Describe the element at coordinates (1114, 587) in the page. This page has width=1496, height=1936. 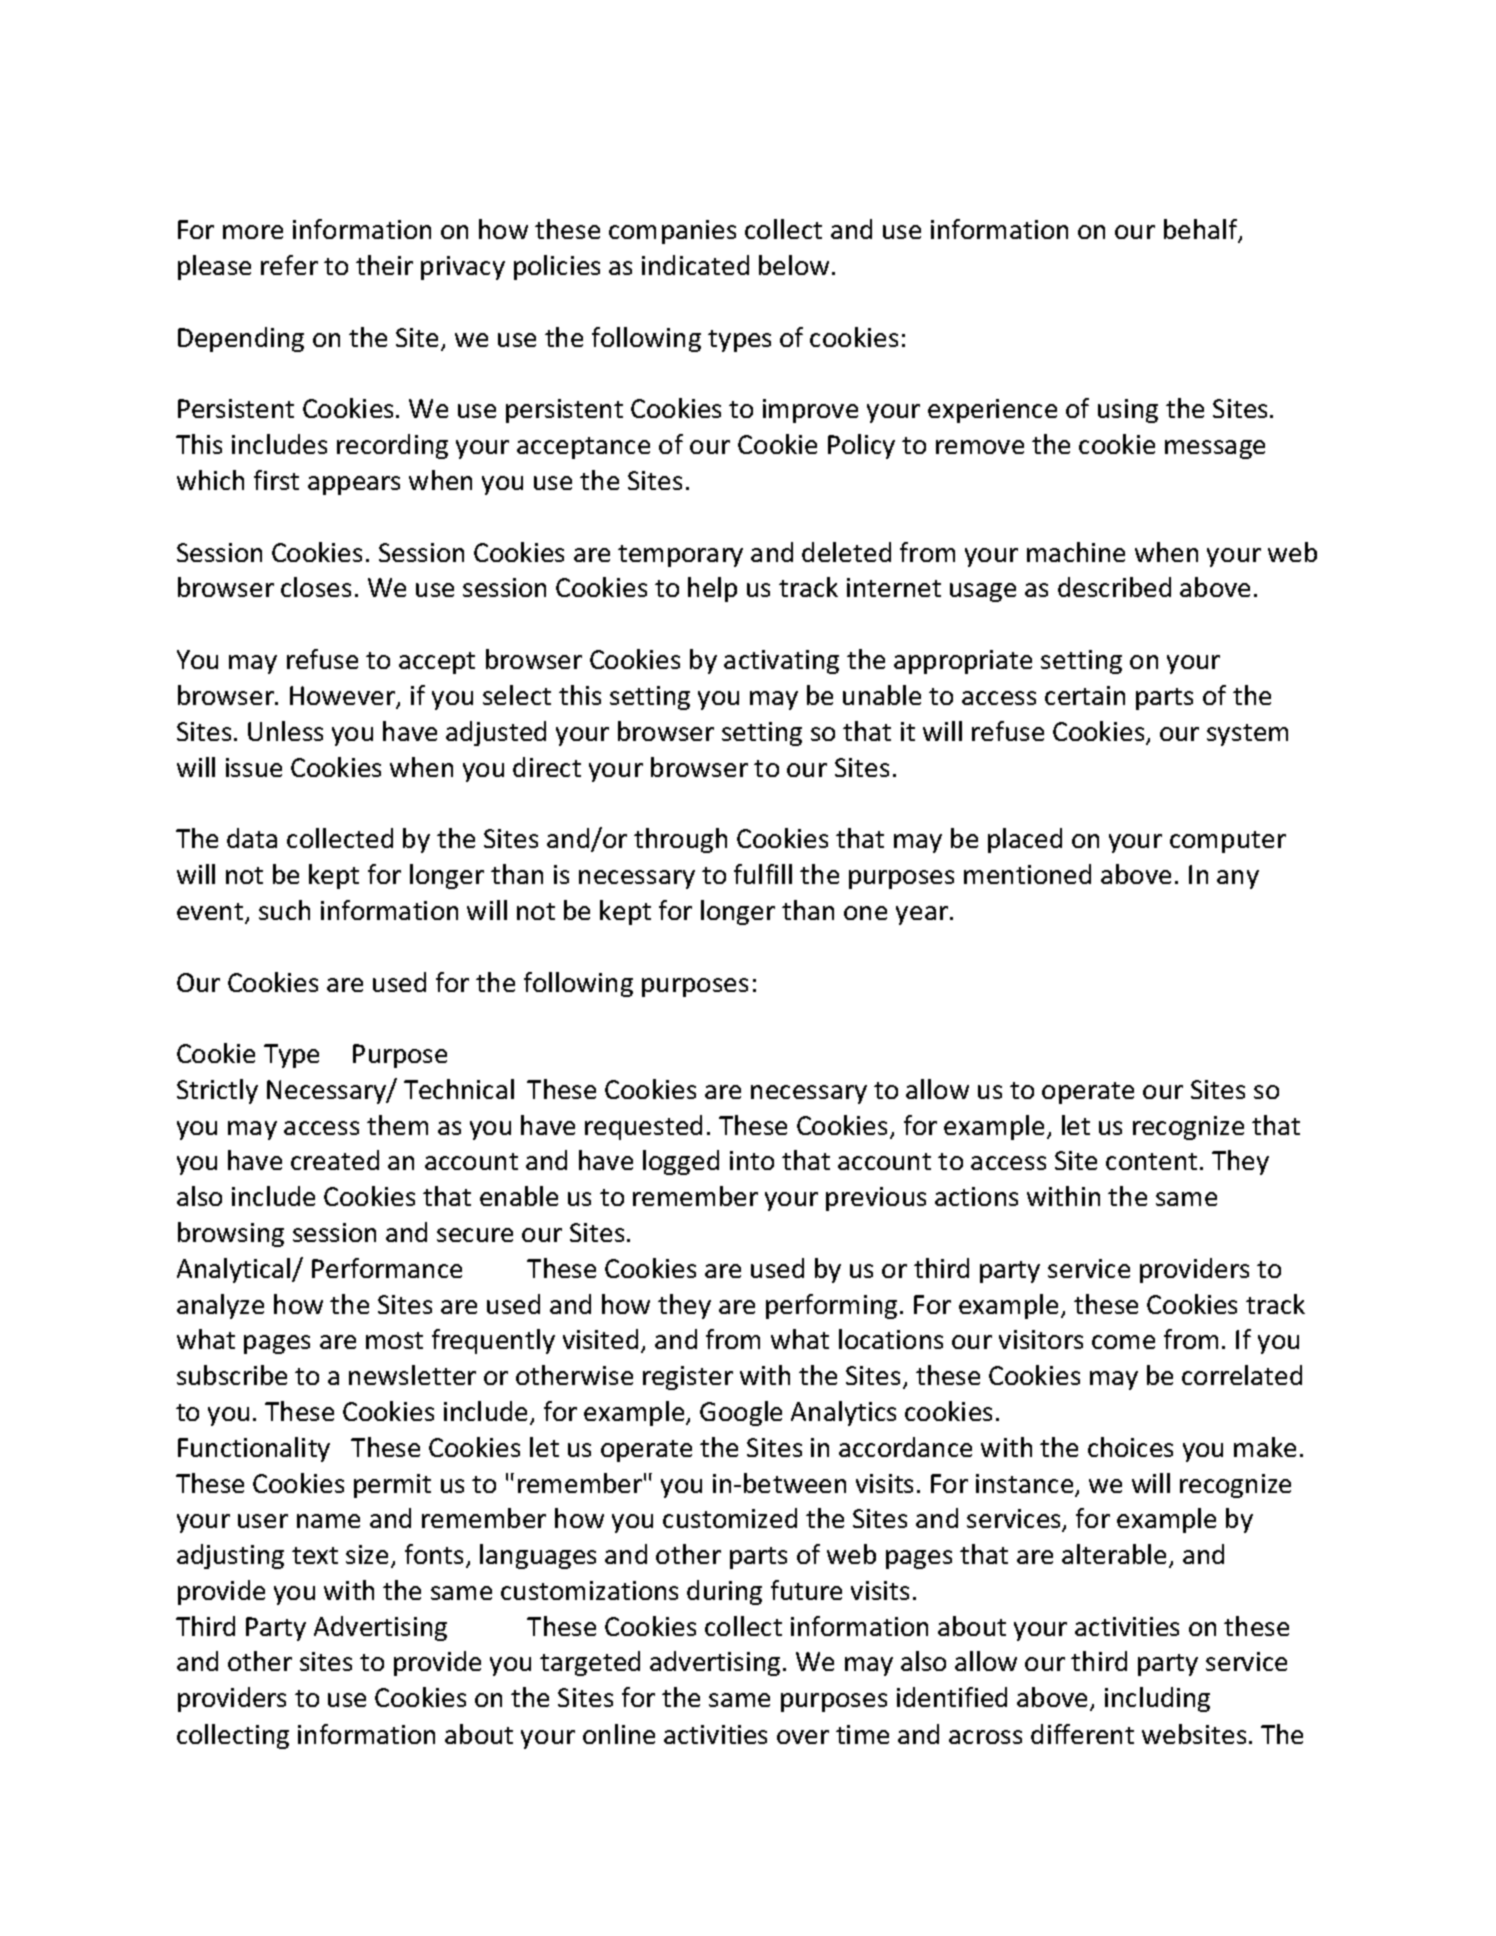
I see `described` at that location.
